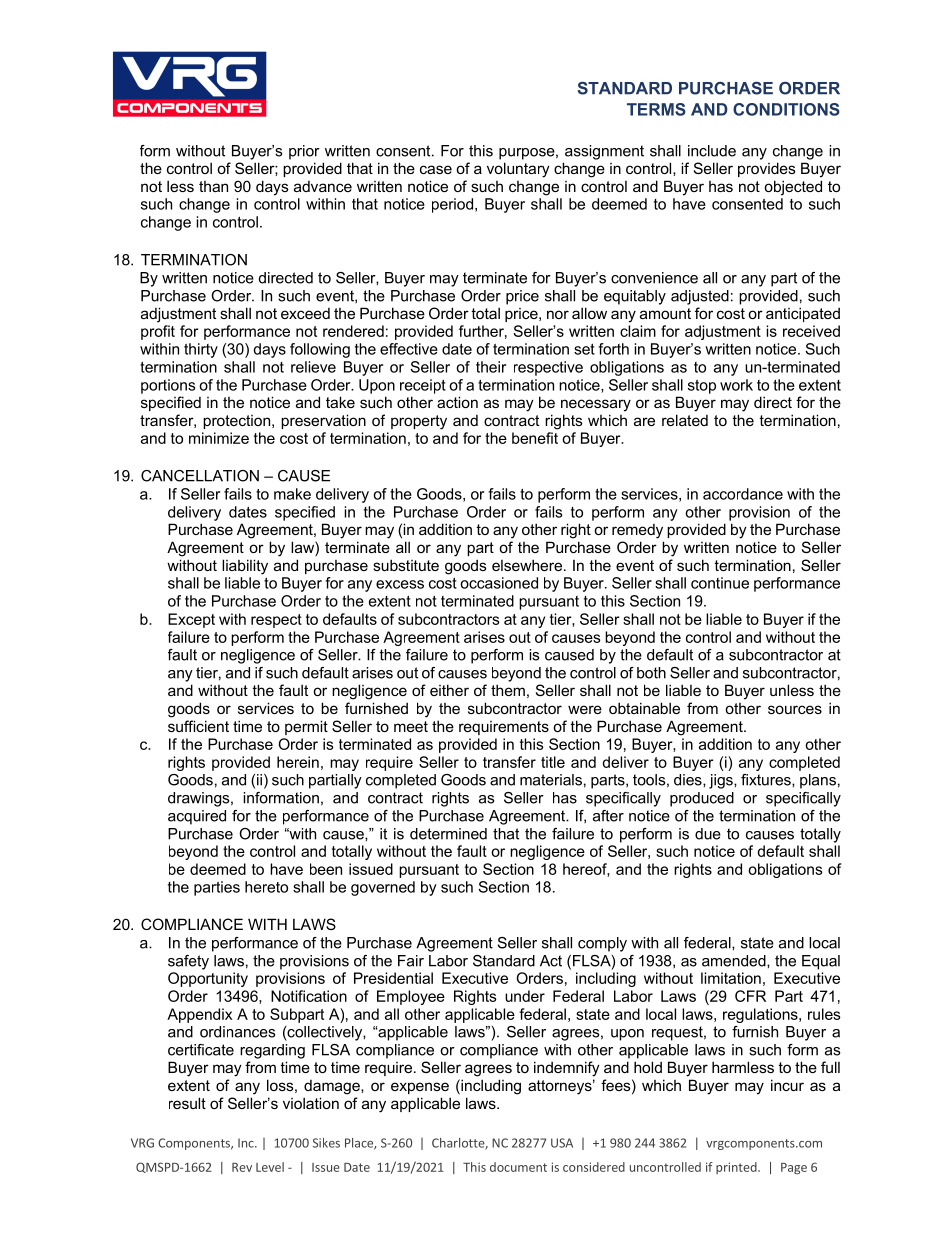 The width and height of the document is (952, 1233). Describe the element at coordinates (720, 583) in the document. I see `continue` at that location.
